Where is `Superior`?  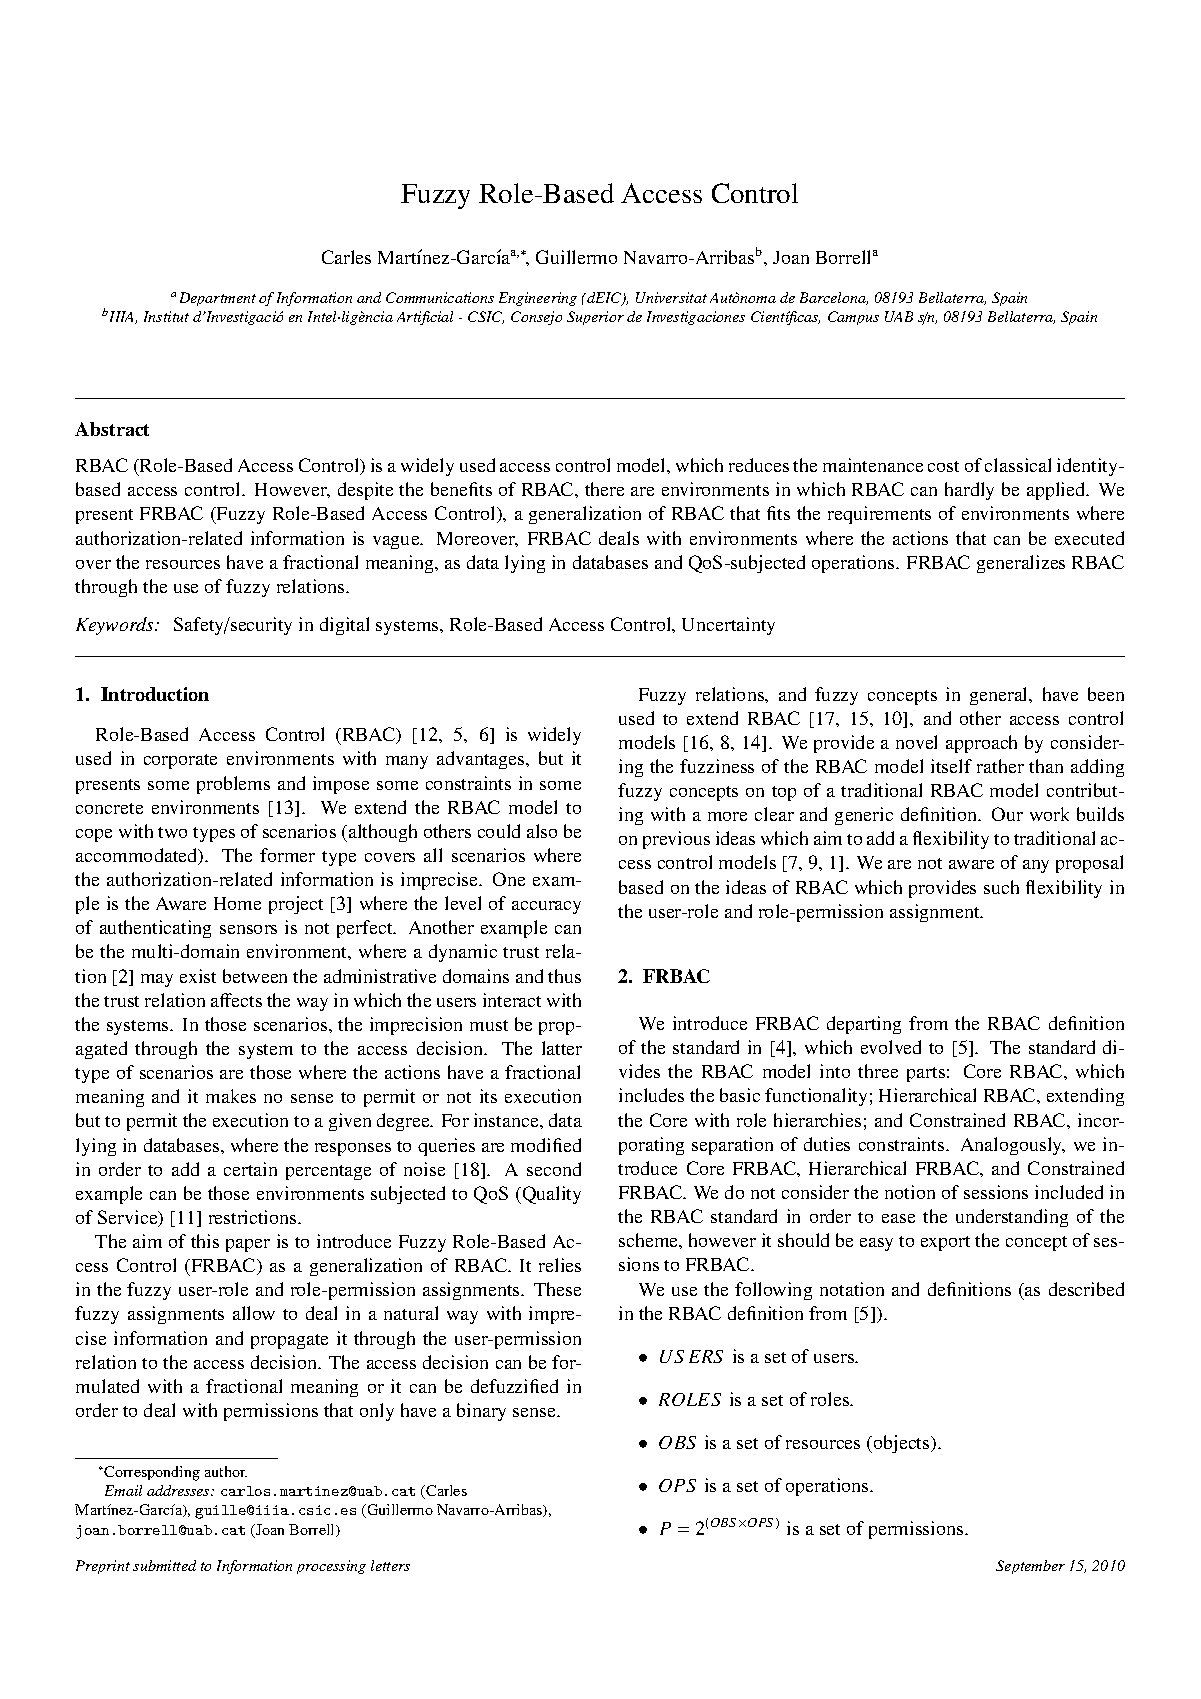
Superior is located at coordinates (595, 318).
